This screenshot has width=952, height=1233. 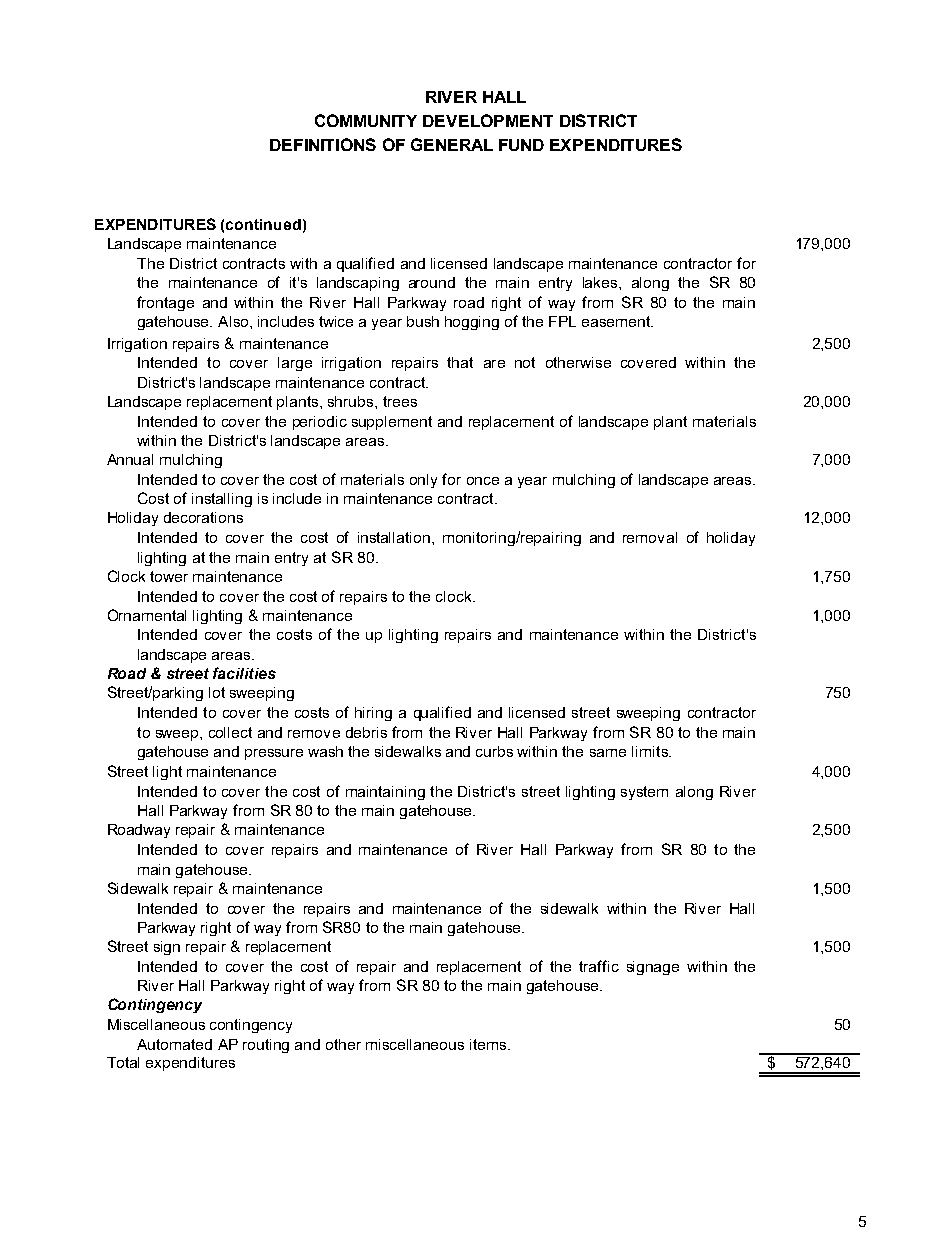 I want to click on Annual, so click(x=130, y=459).
